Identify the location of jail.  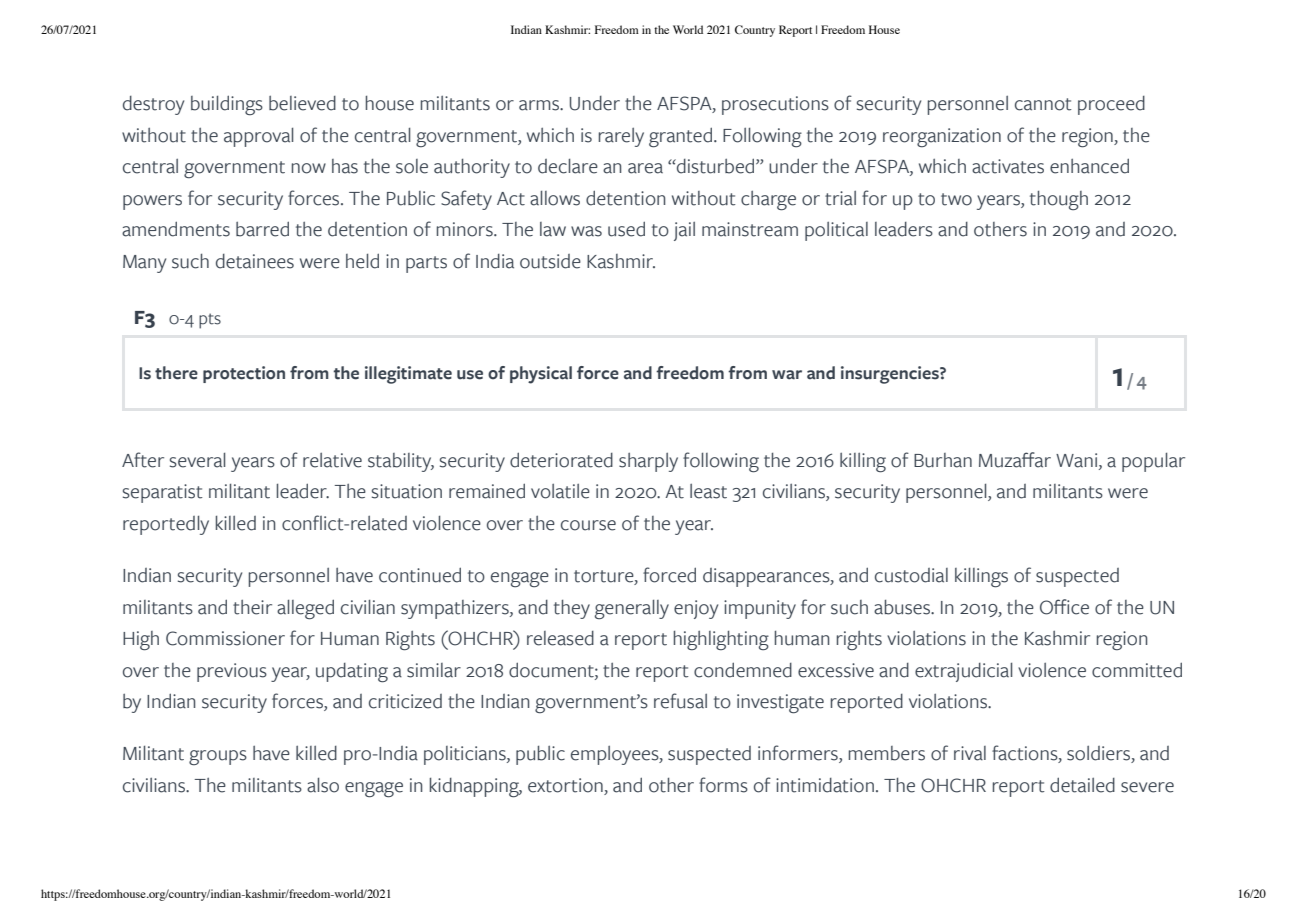
(684, 231).
